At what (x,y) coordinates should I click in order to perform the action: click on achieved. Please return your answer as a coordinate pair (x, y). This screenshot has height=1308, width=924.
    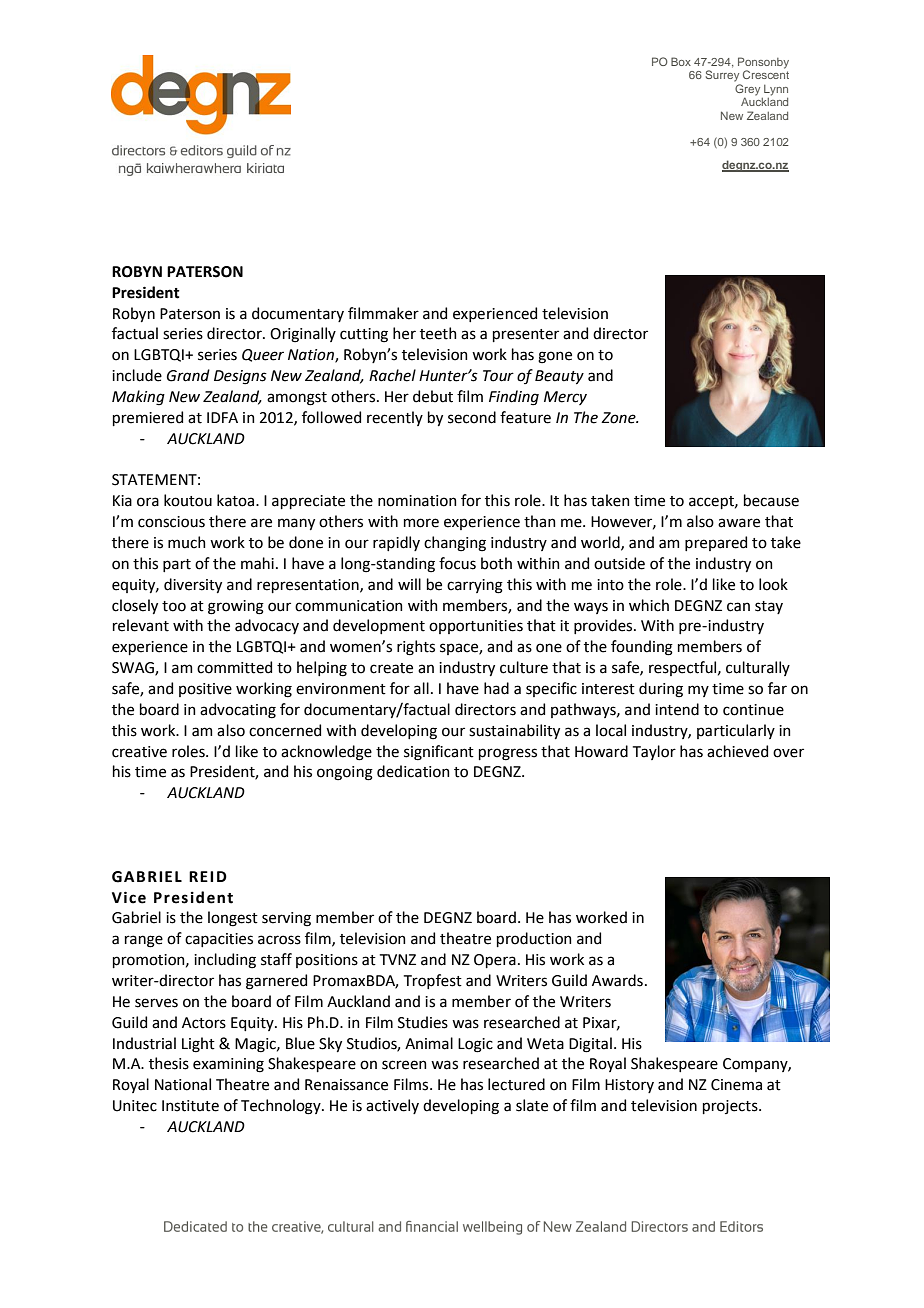
    Looking at the image, I should click on (737, 751).
